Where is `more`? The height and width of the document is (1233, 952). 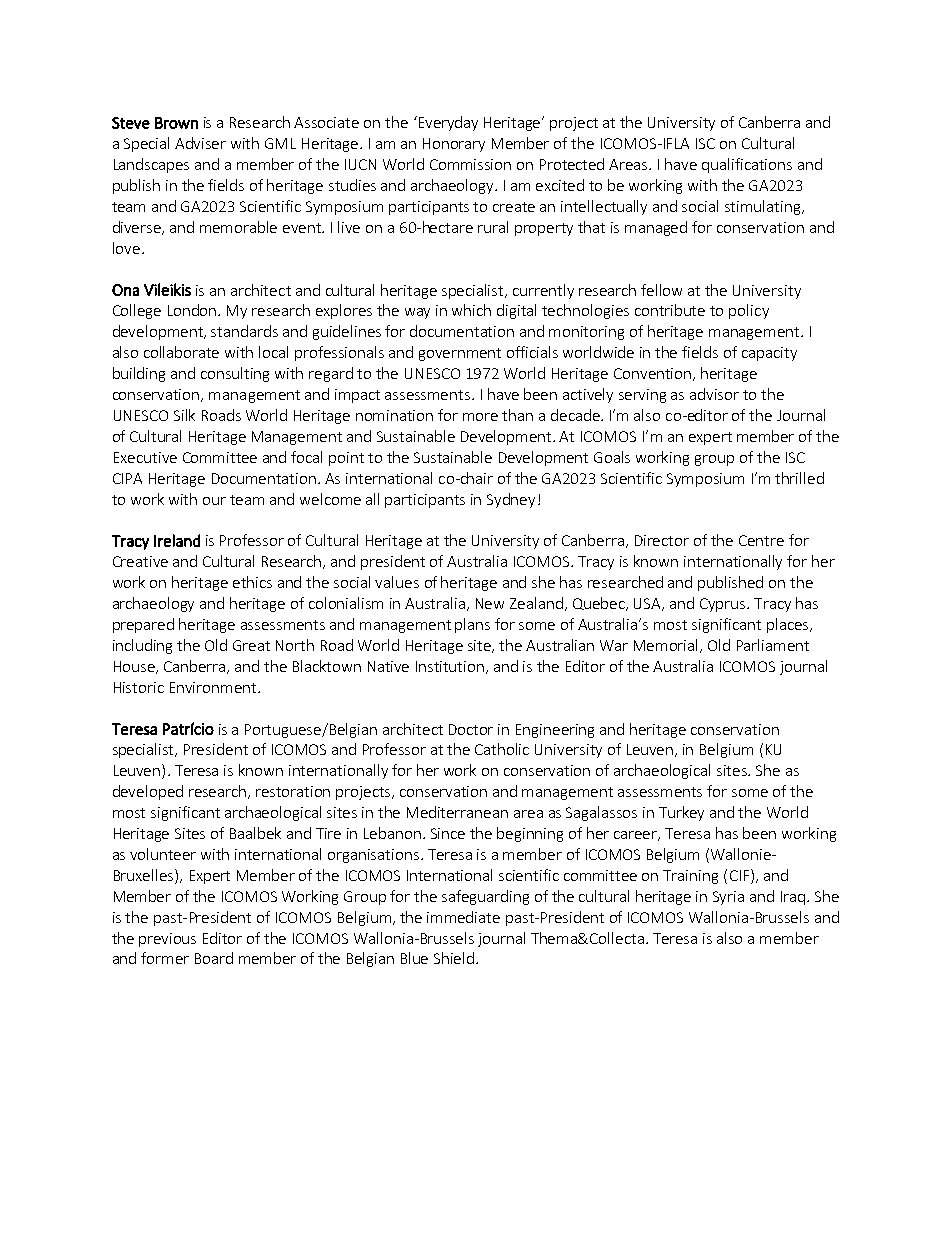
more is located at coordinates (480, 417).
